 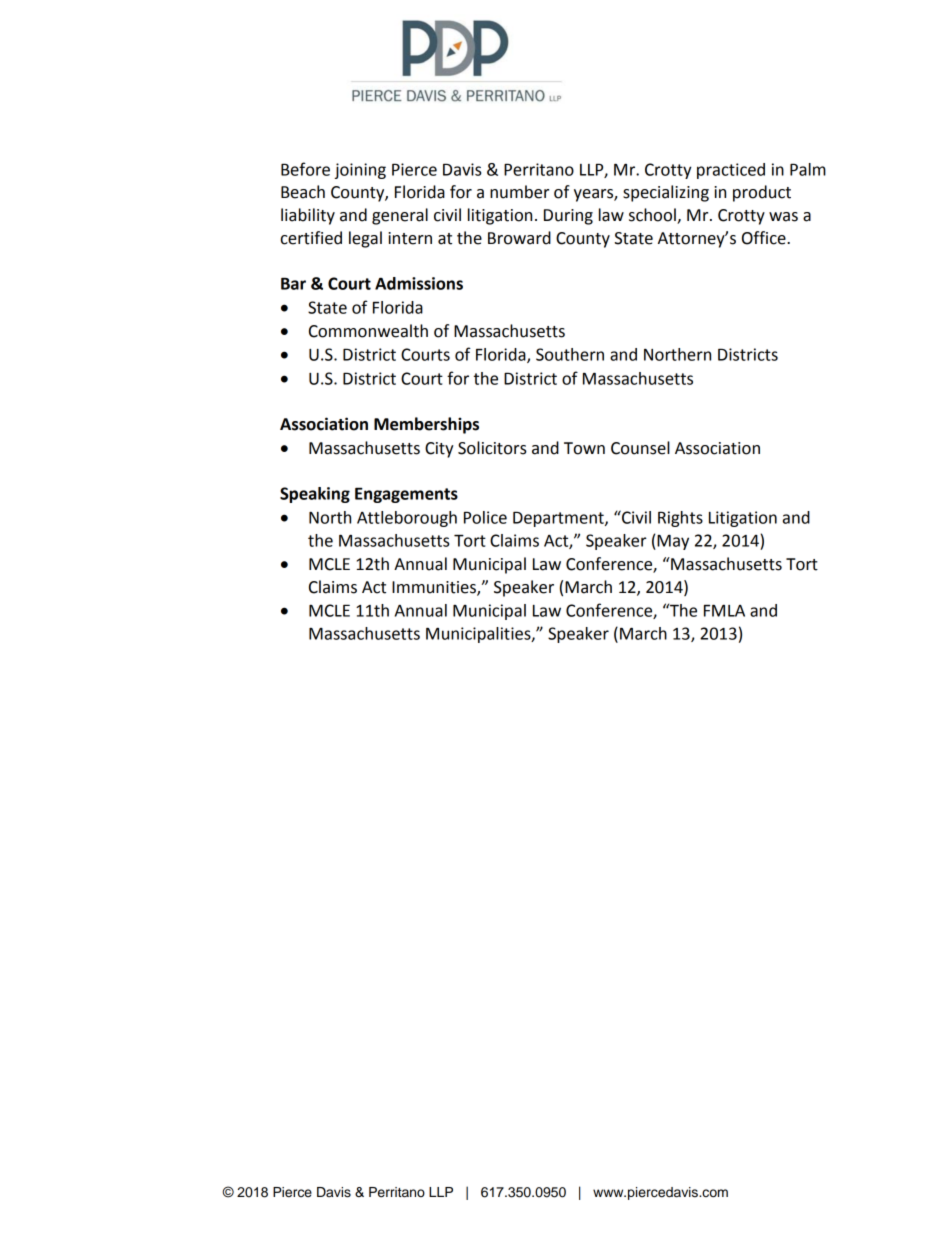 I want to click on Department, so click(x=559, y=519).
